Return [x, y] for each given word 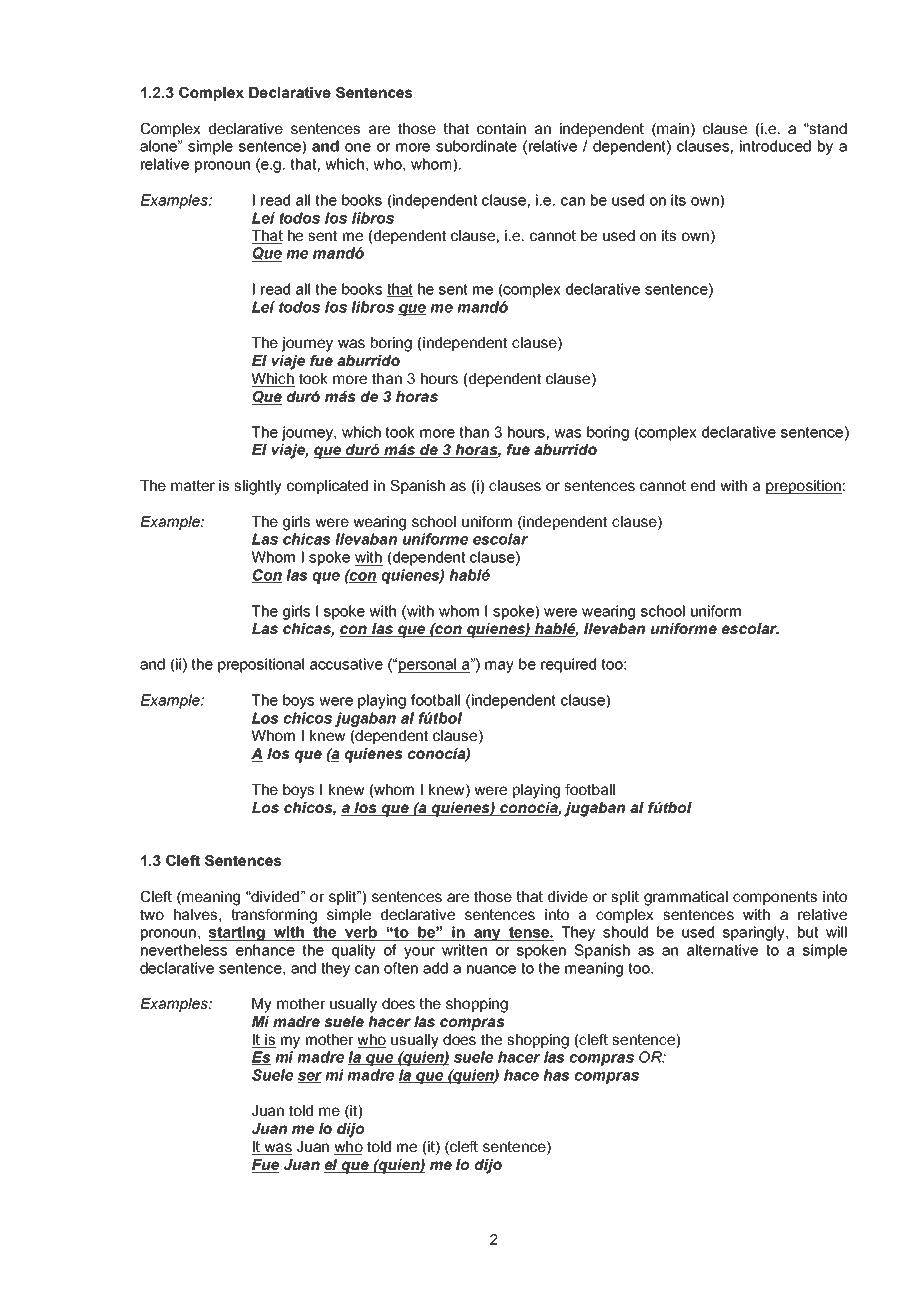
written [464, 950]
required [568, 665]
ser [309, 1077]
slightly [258, 487]
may [499, 667]
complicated [327, 487]
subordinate [476, 146]
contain [501, 128]
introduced [775, 146]
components [775, 898]
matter [193, 485]
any [487, 935]
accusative [346, 664]
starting [237, 933]
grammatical [686, 898]
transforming [274, 916]
